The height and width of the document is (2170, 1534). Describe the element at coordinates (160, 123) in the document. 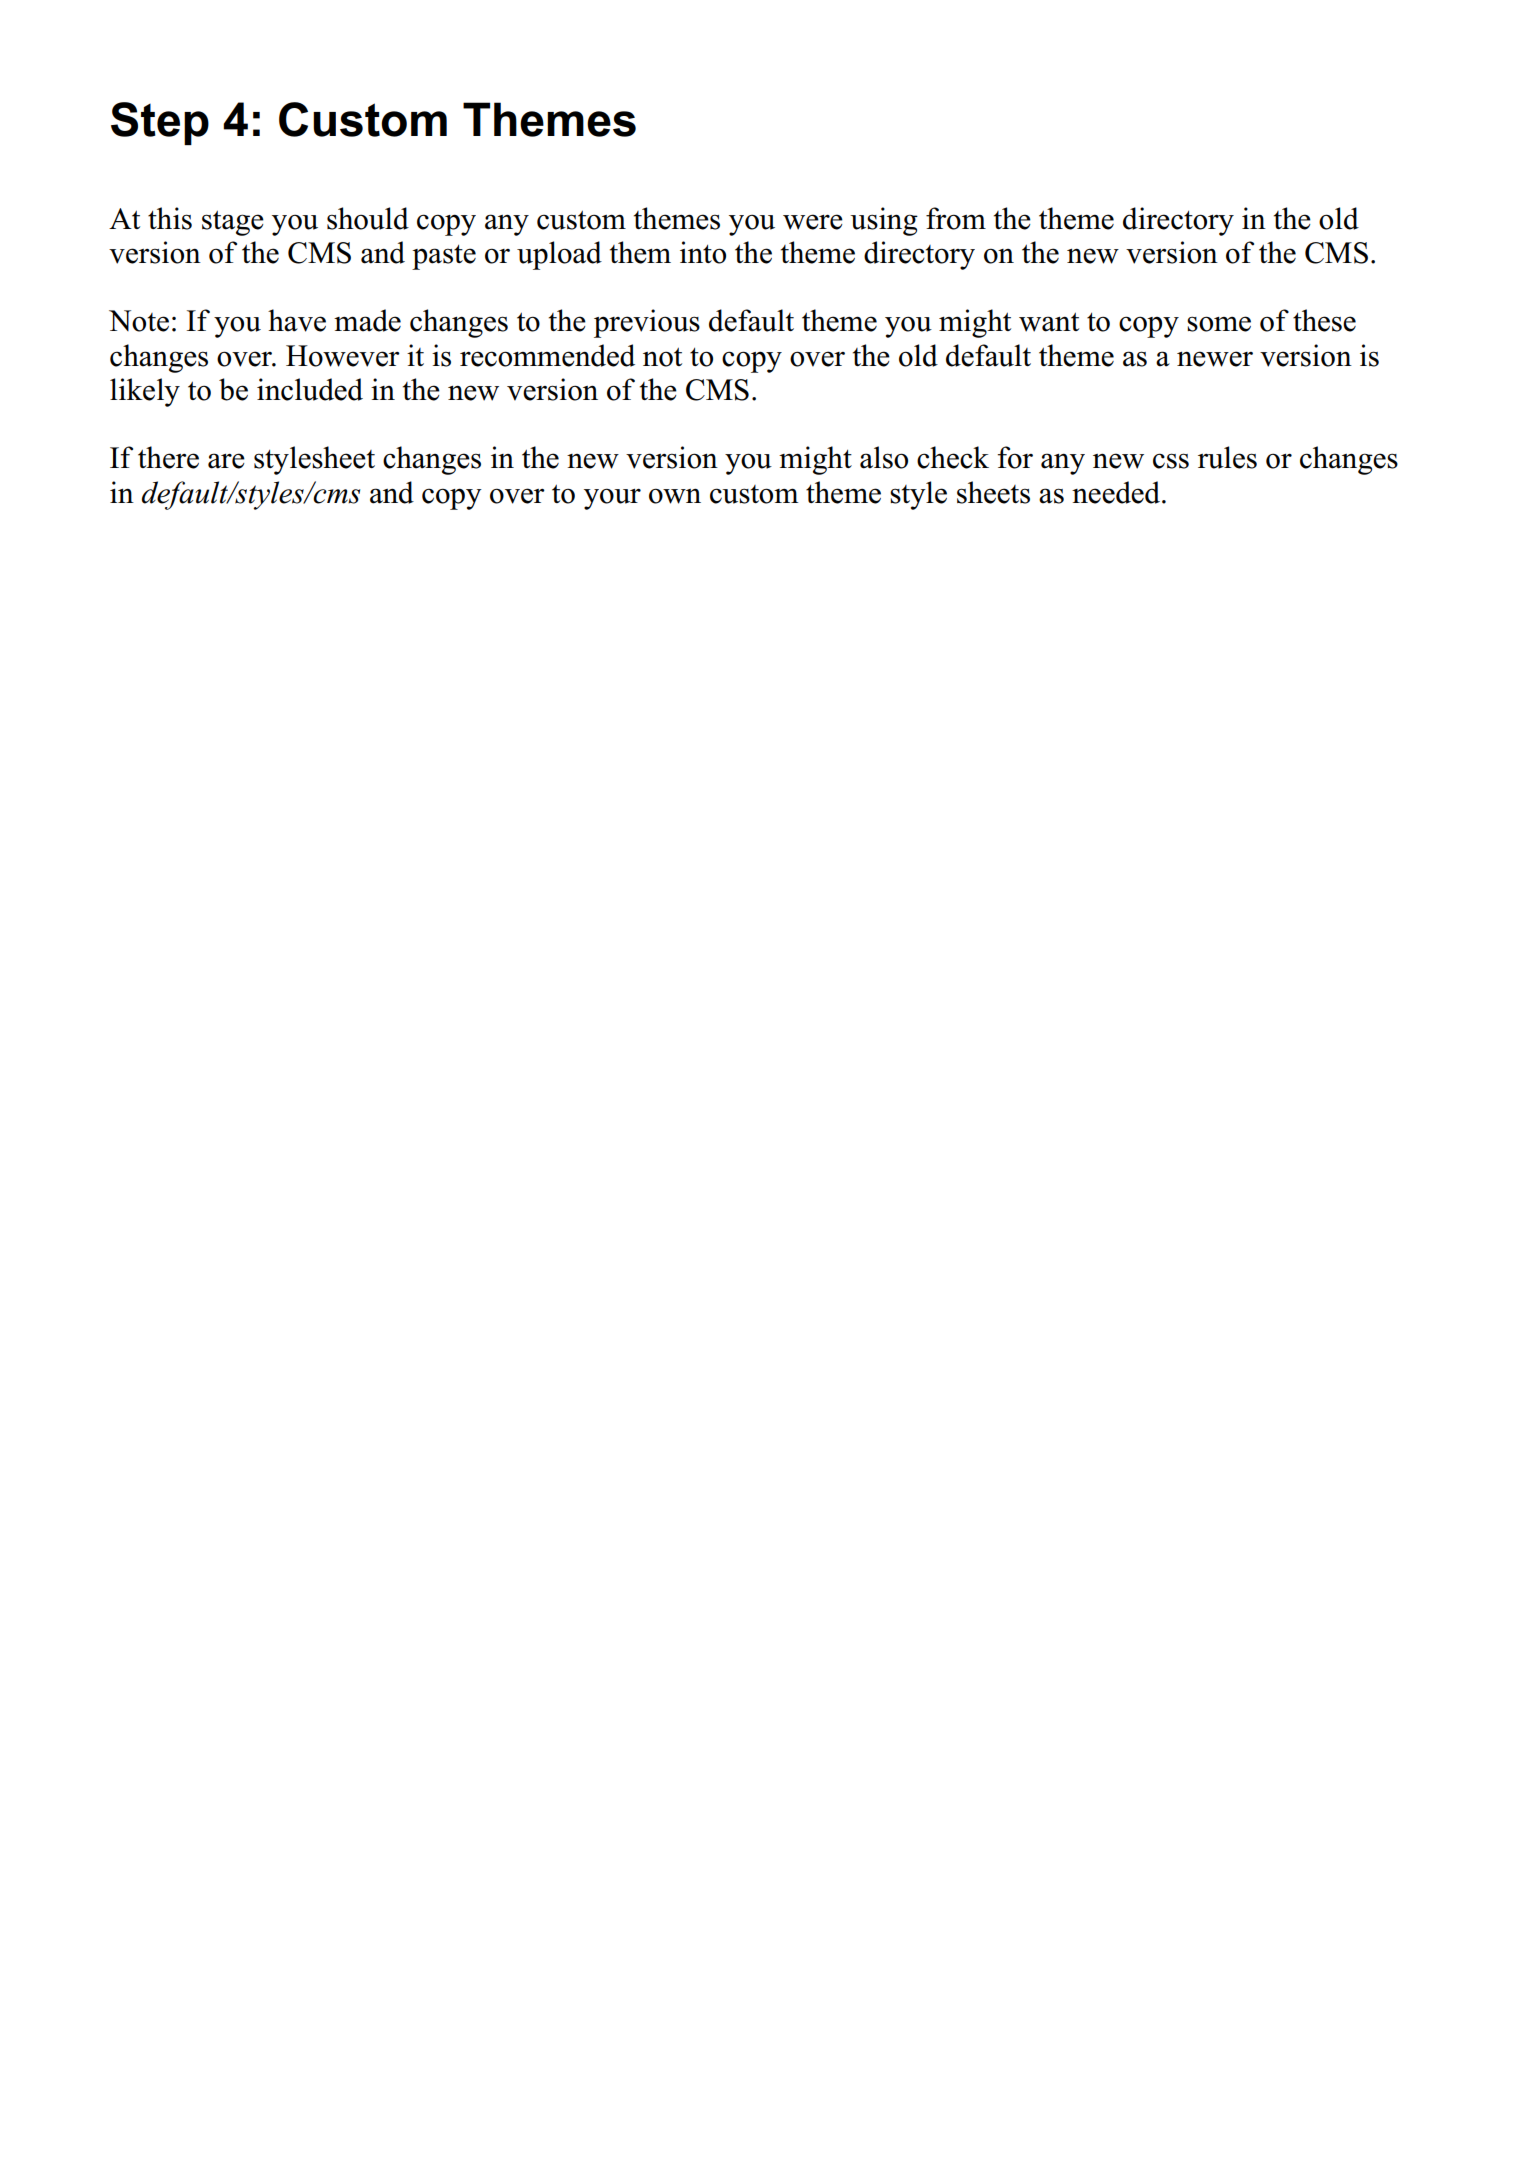

I see `Step` at that location.
